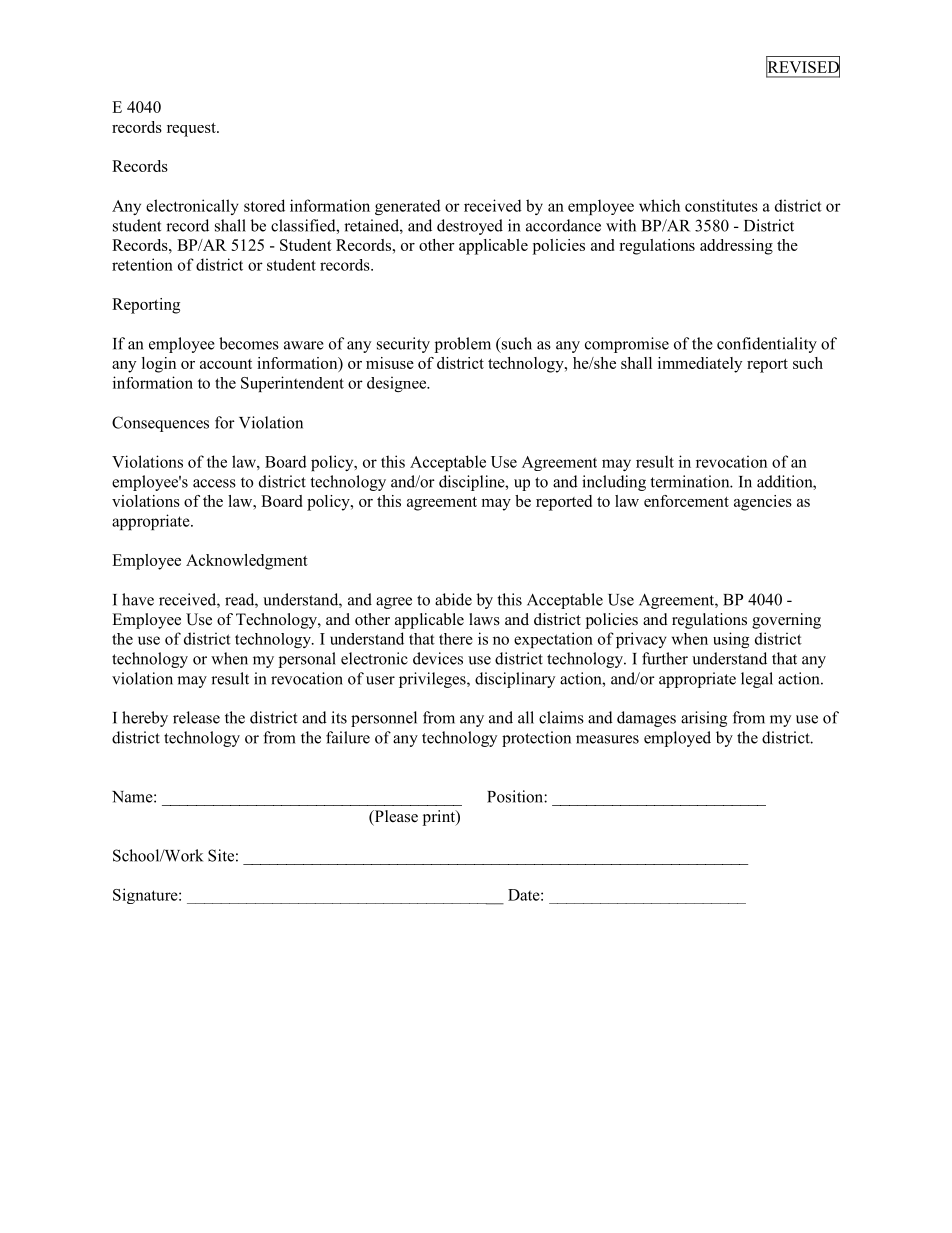  I want to click on have, so click(138, 599).
